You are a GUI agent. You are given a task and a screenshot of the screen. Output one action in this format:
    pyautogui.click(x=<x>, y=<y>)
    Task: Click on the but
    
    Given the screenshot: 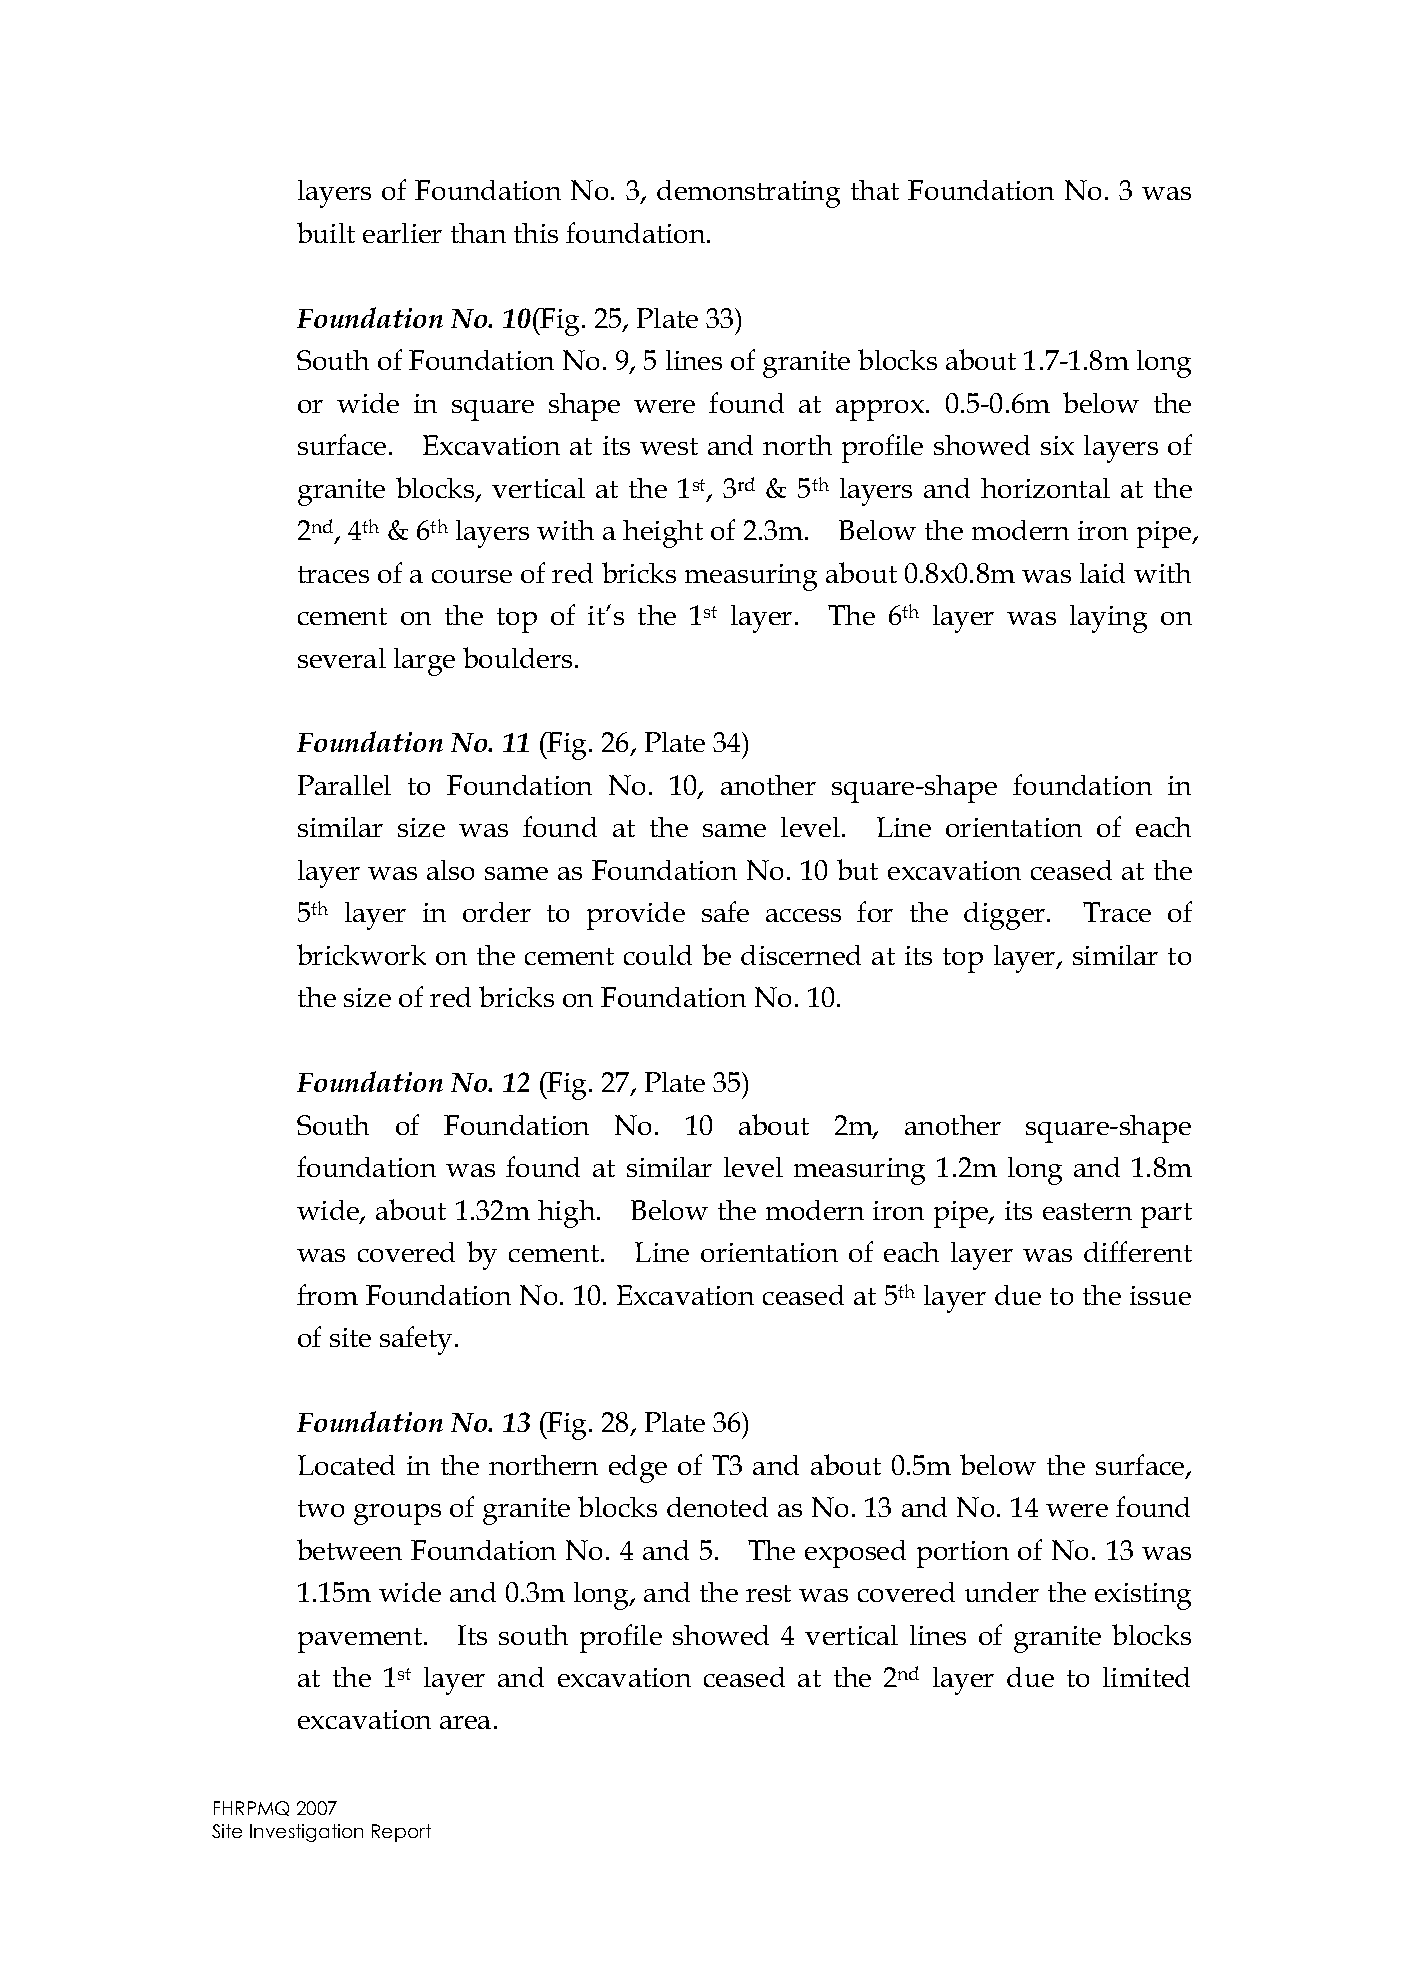 What is the action you would take?
    pyautogui.click(x=857, y=869)
